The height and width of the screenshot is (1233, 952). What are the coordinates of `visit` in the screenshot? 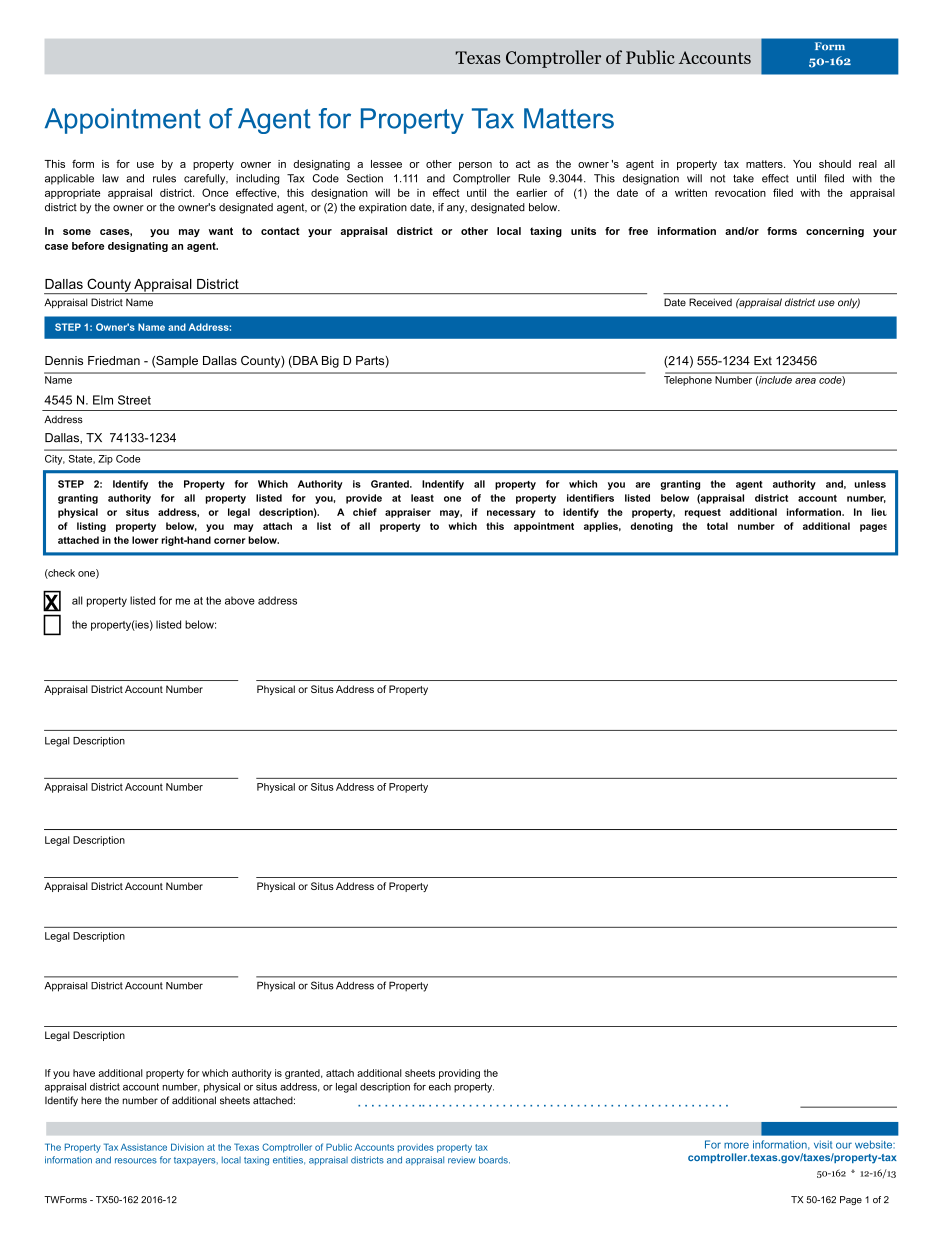 It's located at (823, 1144).
